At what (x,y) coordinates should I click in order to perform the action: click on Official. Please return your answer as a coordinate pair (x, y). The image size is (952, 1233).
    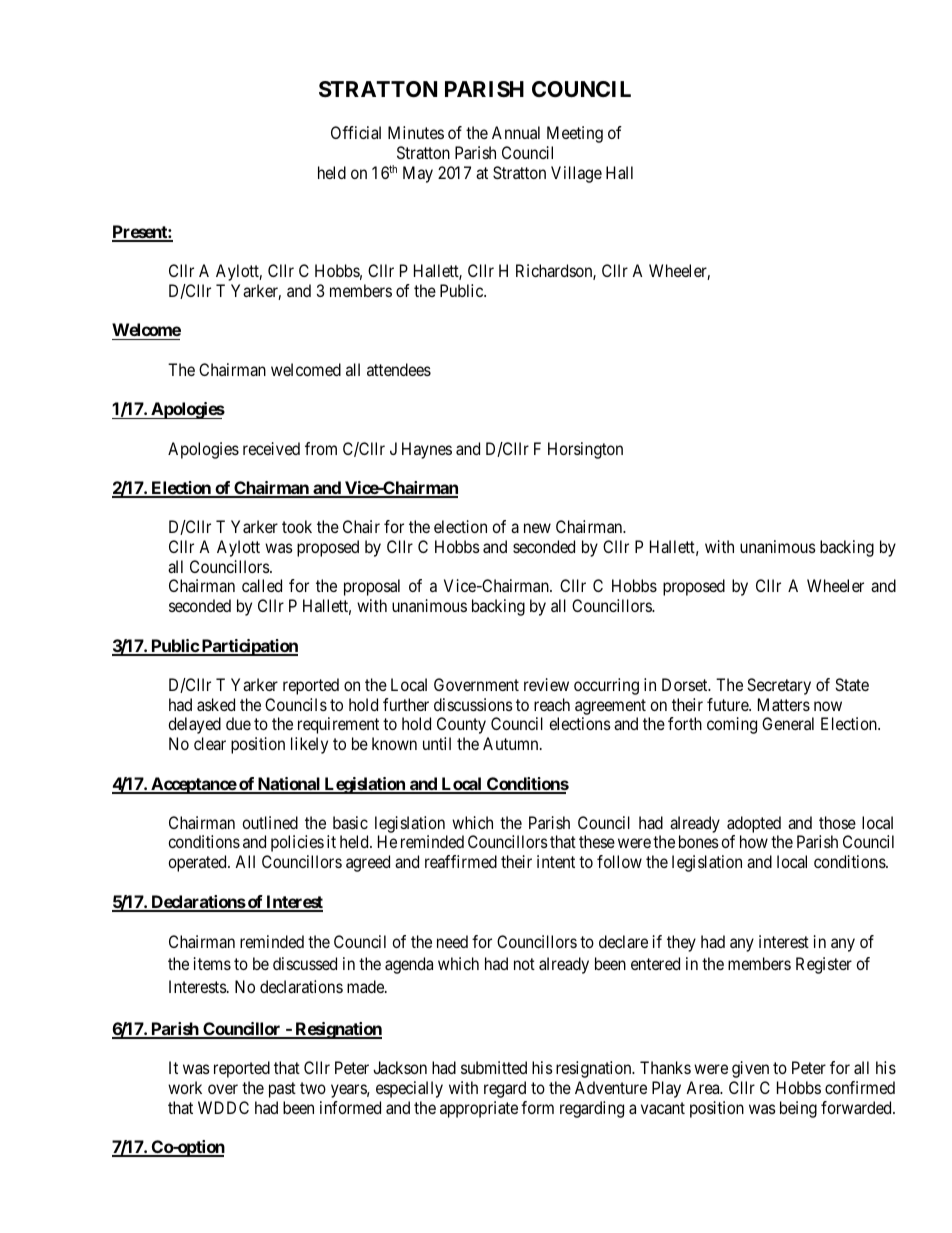
    Looking at the image, I should click on (356, 132).
